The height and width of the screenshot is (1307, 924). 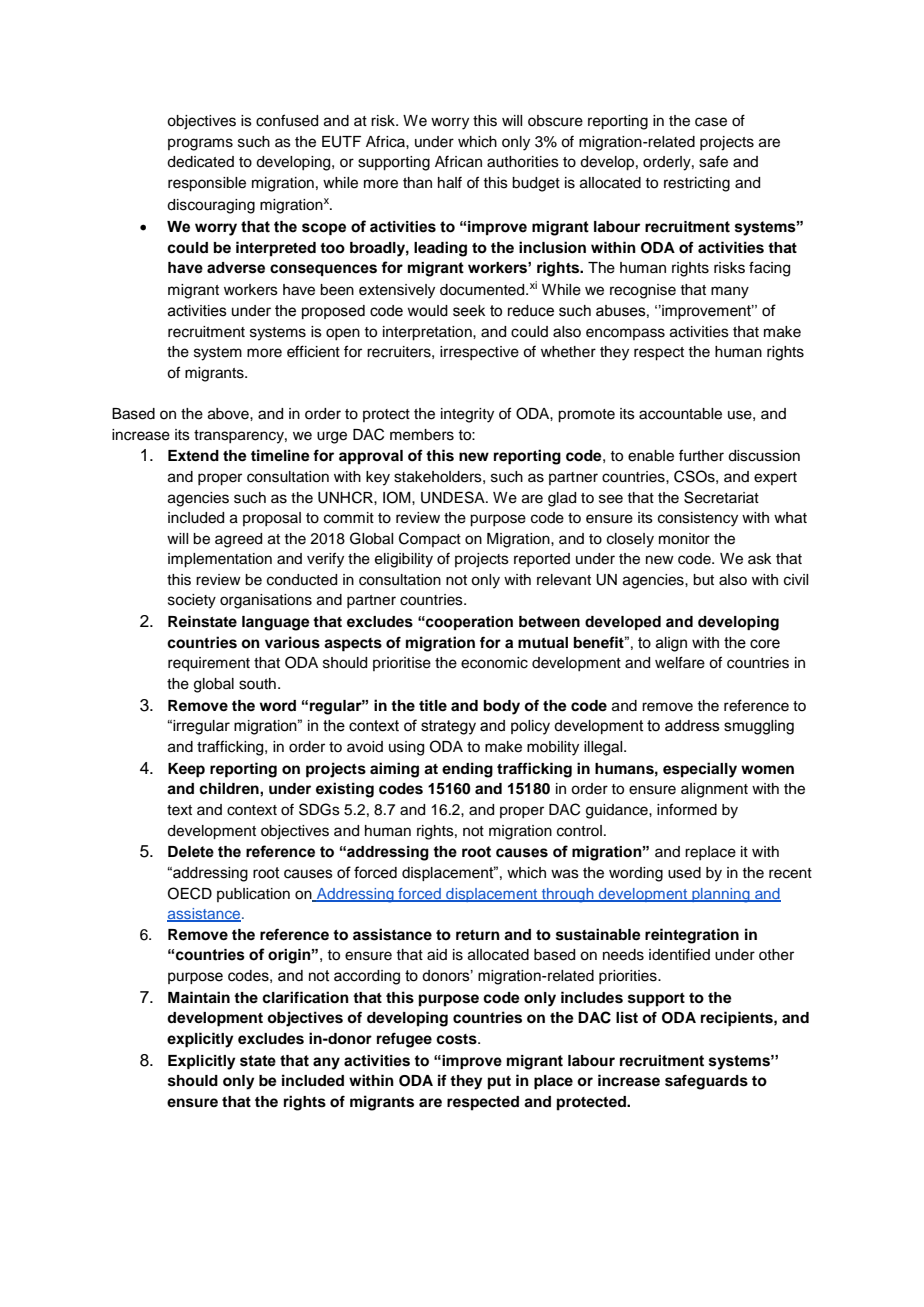 What do you see at coordinates (703, 580) in the screenshot?
I see `but` at bounding box center [703, 580].
